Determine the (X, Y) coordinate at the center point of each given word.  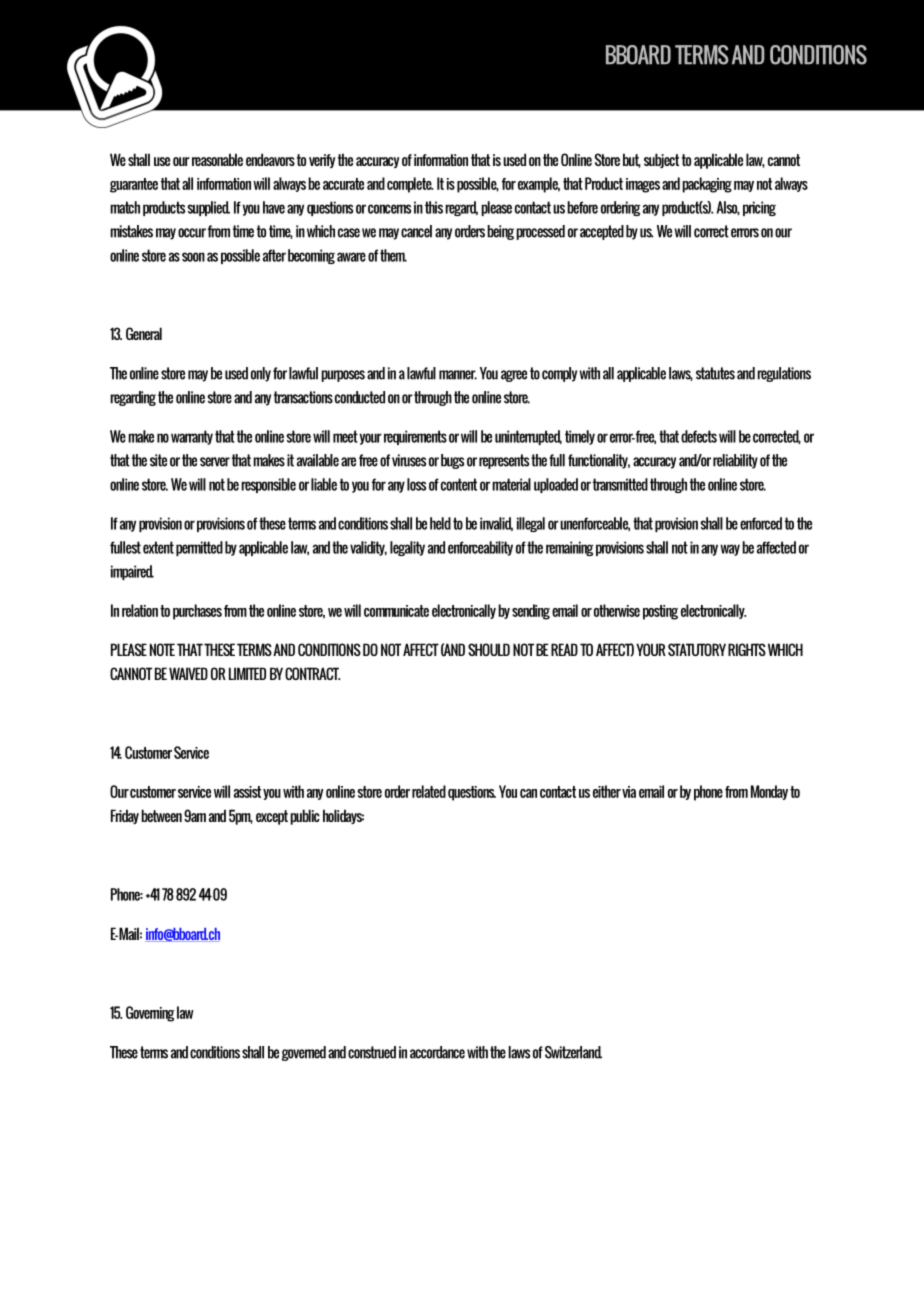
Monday (769, 792)
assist (247, 792)
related (429, 791)
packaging (707, 185)
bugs (452, 461)
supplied (208, 208)
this (434, 207)
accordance (437, 1052)
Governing (150, 1014)
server (215, 462)
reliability (735, 461)
